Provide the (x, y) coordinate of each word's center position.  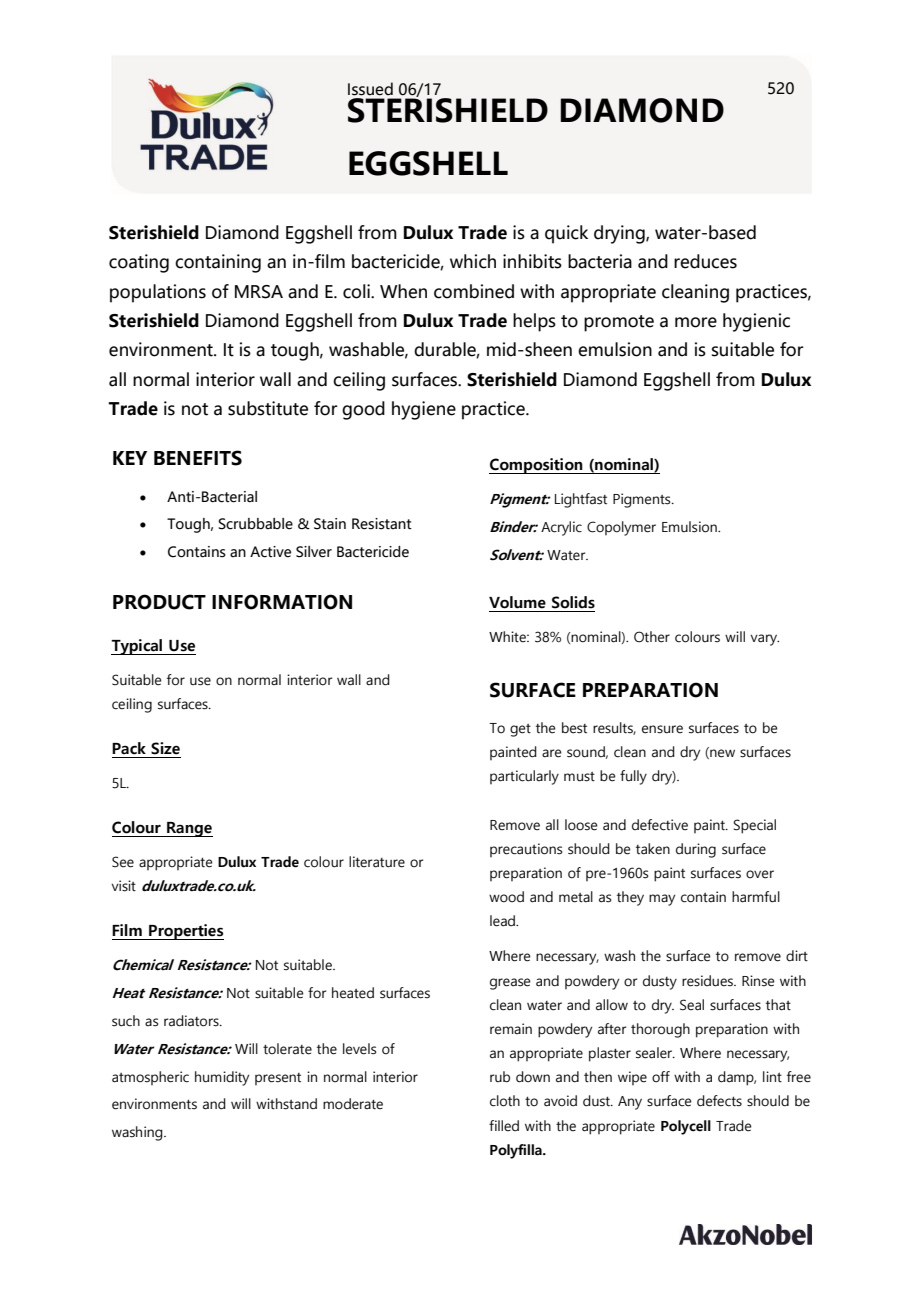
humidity (222, 1078)
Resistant (382, 524)
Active (270, 552)
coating (139, 263)
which (473, 261)
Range (189, 829)
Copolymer (621, 528)
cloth (505, 1101)
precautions (526, 850)
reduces (705, 261)
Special (754, 826)
